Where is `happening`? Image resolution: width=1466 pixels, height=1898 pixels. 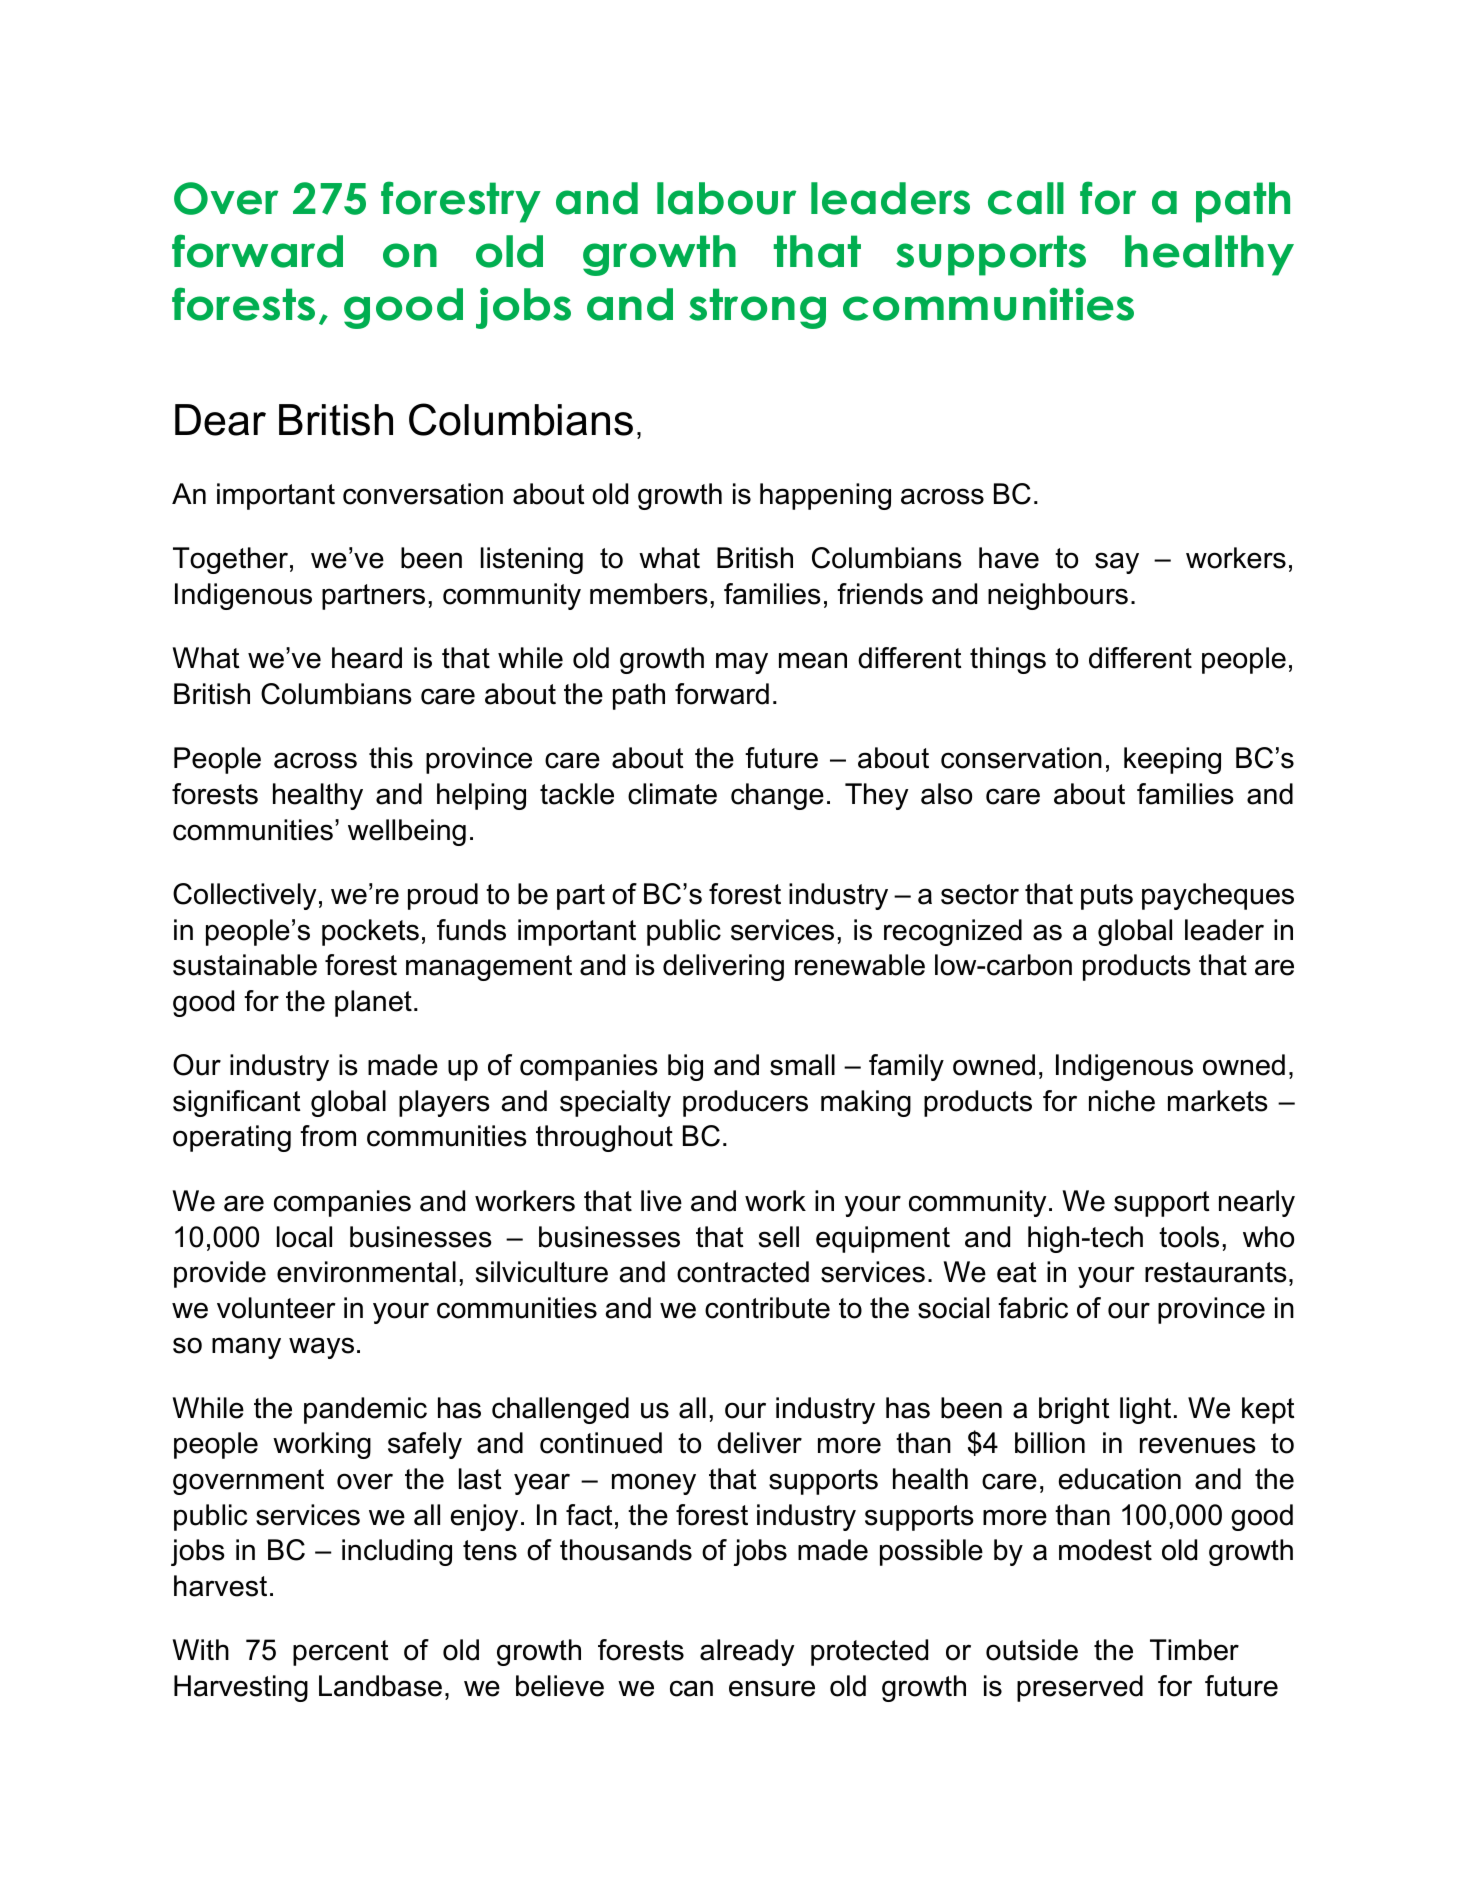 happening is located at coordinates (825, 496).
